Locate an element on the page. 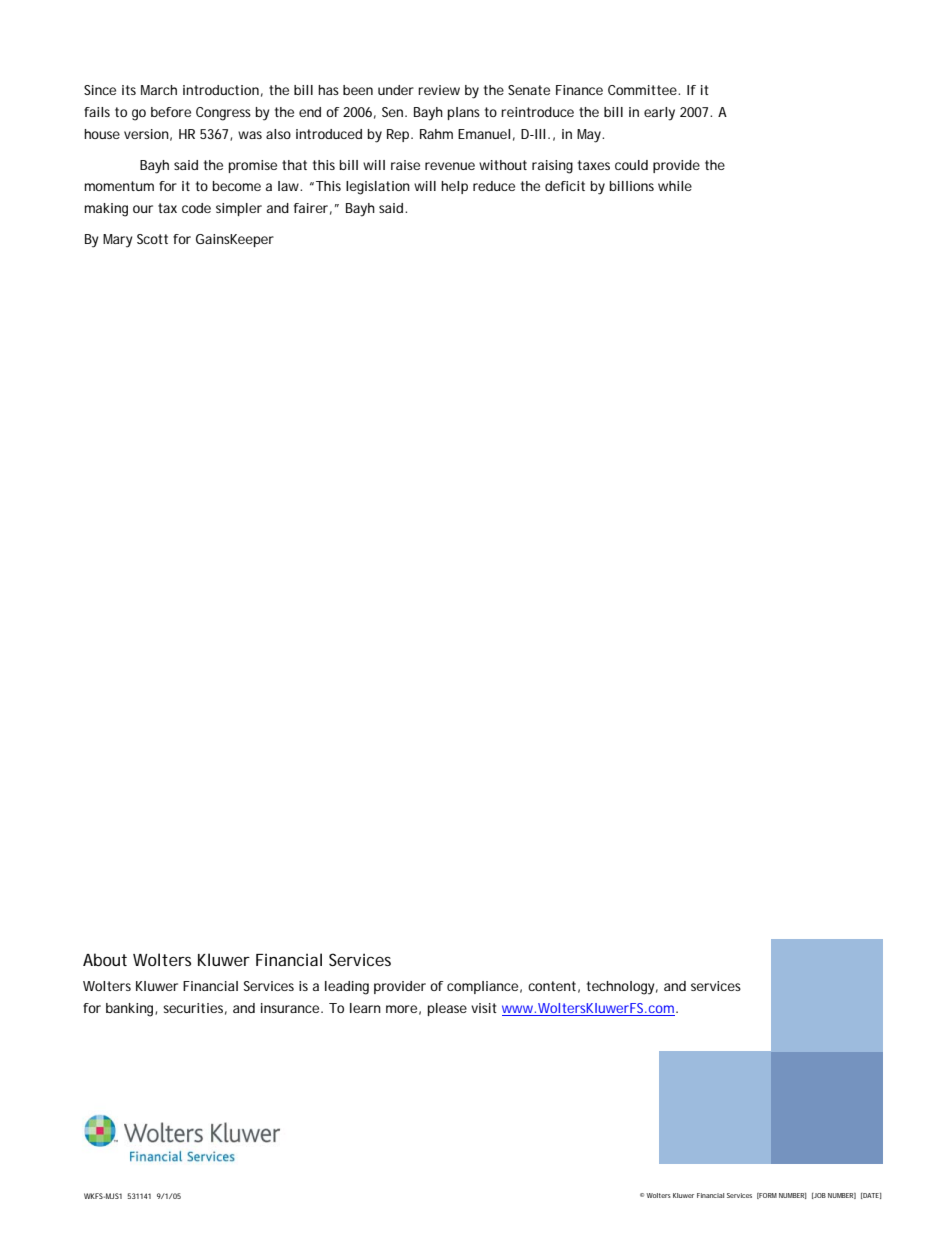 The width and height of the image is (952, 1233). help is located at coordinates (454, 187).
